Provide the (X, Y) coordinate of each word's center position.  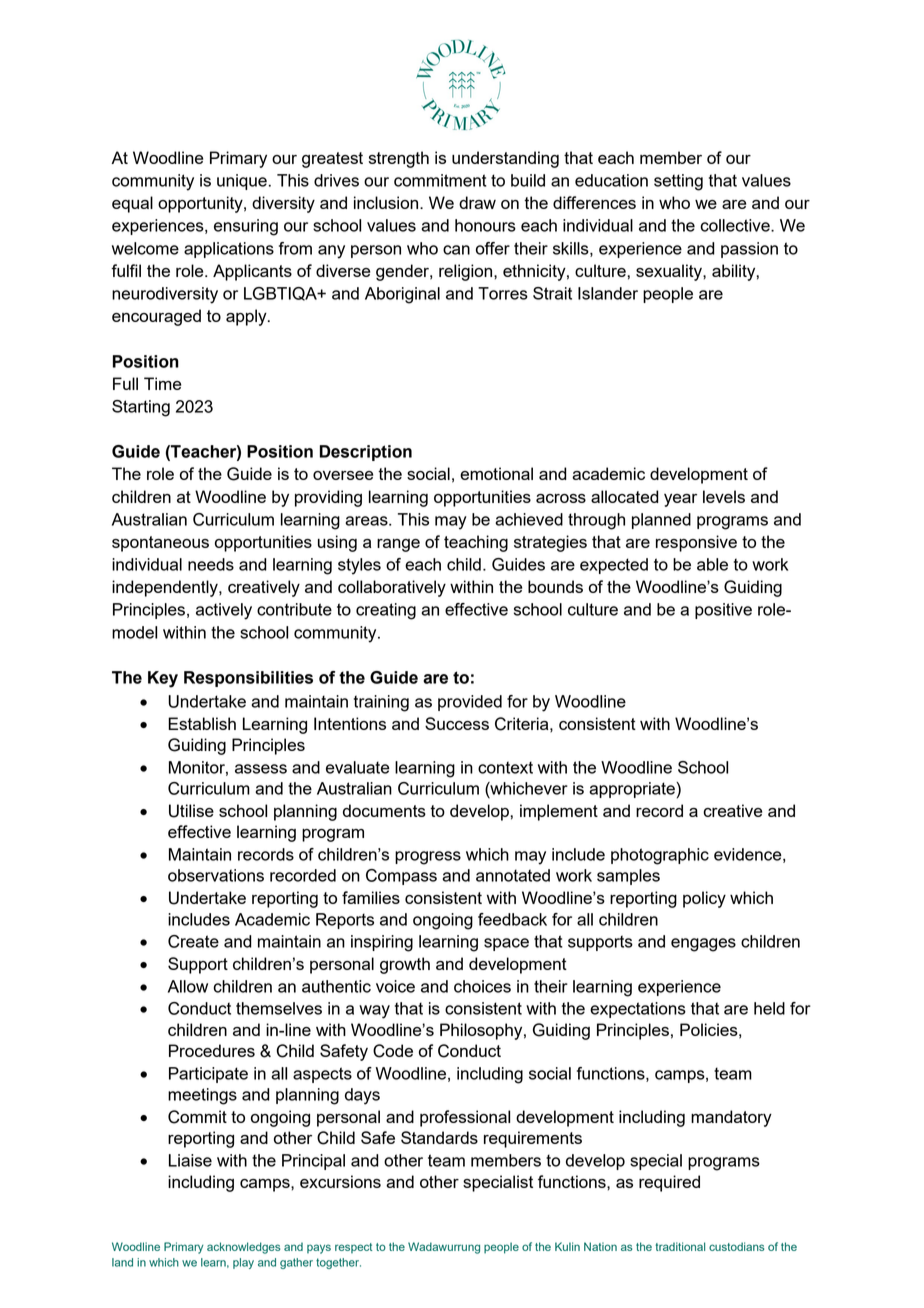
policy (704, 899)
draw (477, 202)
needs (211, 564)
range (398, 545)
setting (678, 182)
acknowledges (243, 1248)
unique (242, 182)
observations (216, 875)
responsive (696, 543)
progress (428, 858)
